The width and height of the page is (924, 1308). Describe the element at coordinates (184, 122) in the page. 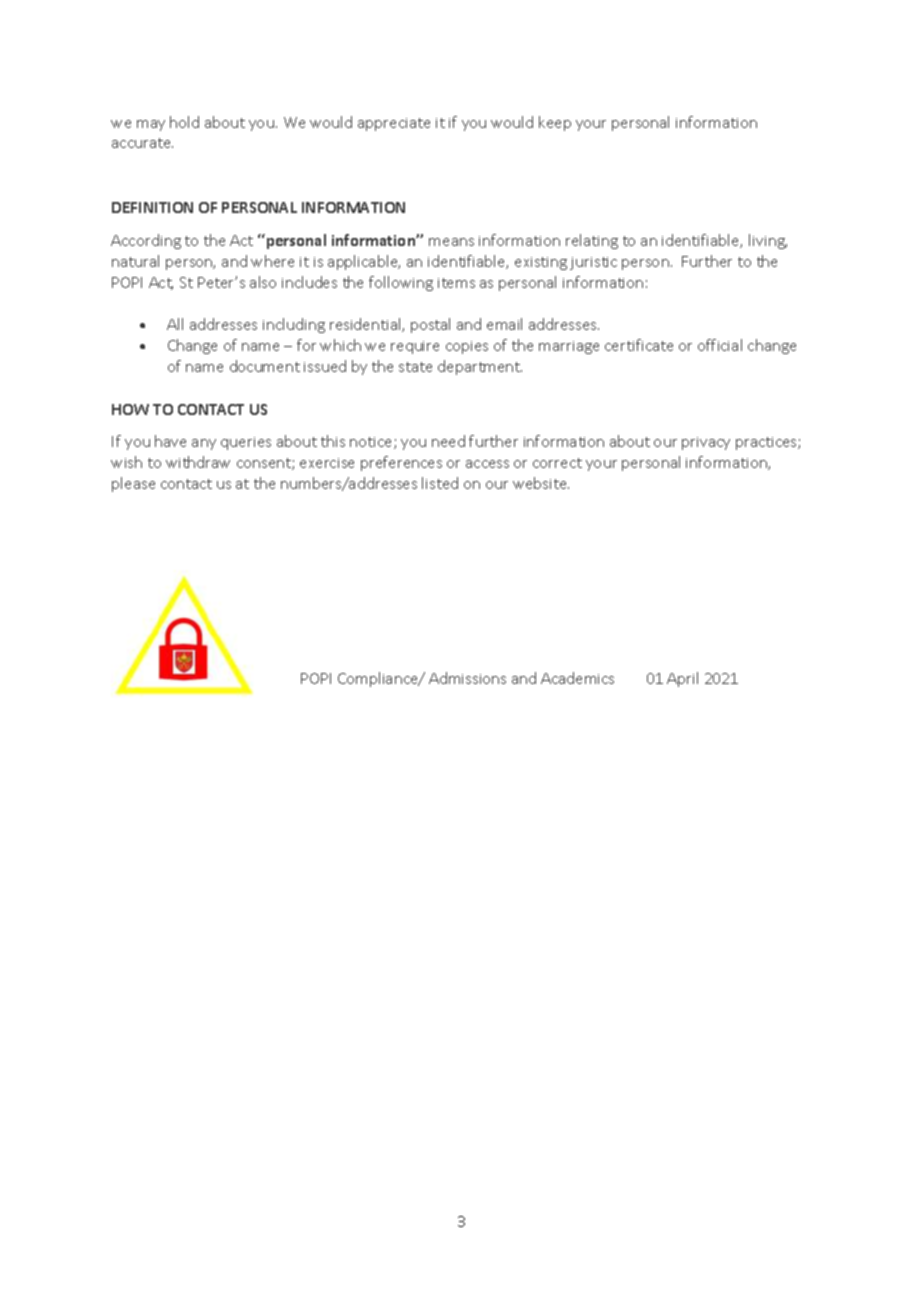

I see `hold` at that location.
